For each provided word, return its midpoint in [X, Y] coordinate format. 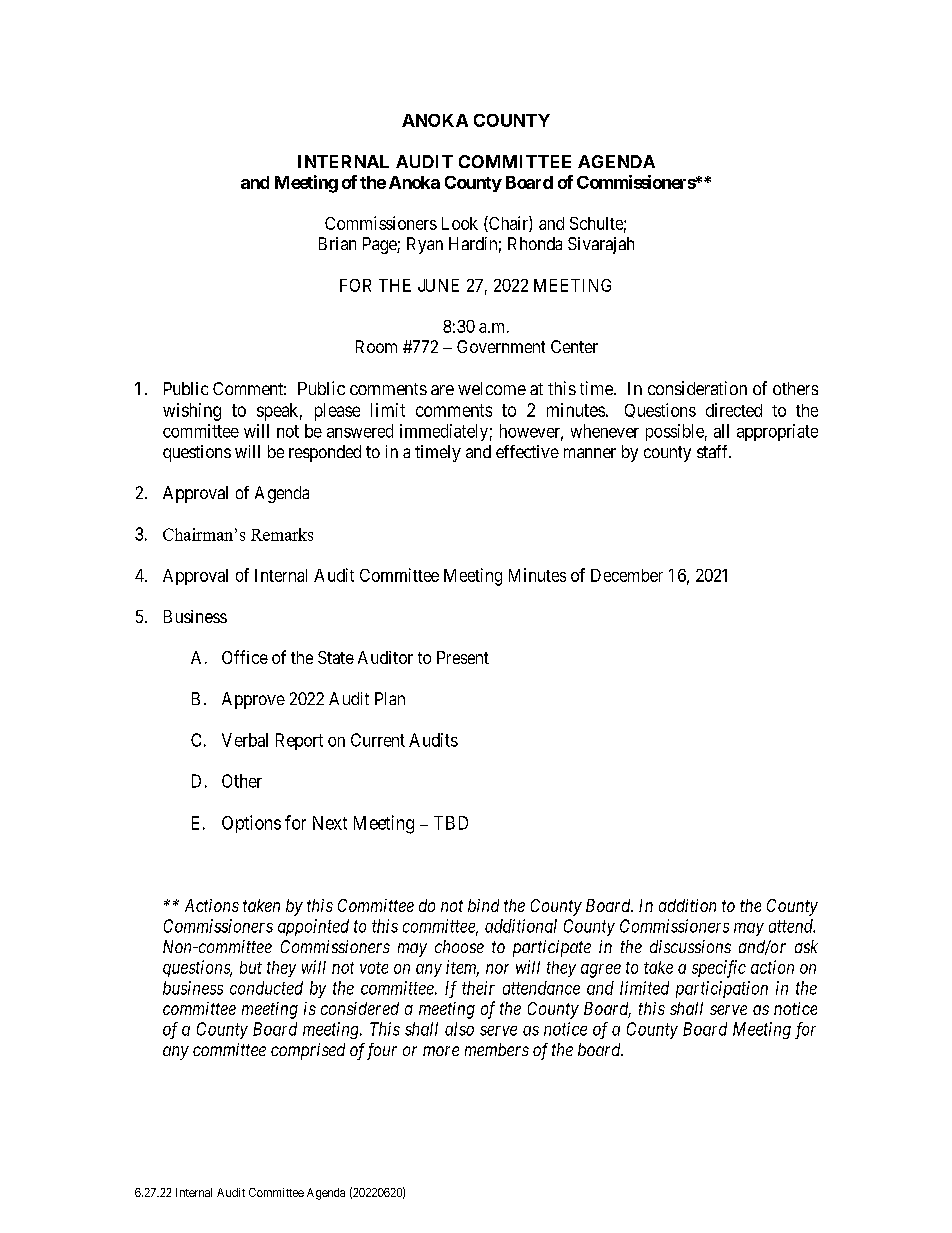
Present [463, 657]
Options [251, 824]
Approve [253, 700]
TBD [451, 823]
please [337, 412]
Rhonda [535, 243]
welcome [492, 388]
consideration [697, 388]
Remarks [282, 534]
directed [734, 410]
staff [714, 451]
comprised [308, 1051]
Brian [337, 243]
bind [483, 905]
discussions [690, 946]
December [627, 575]
